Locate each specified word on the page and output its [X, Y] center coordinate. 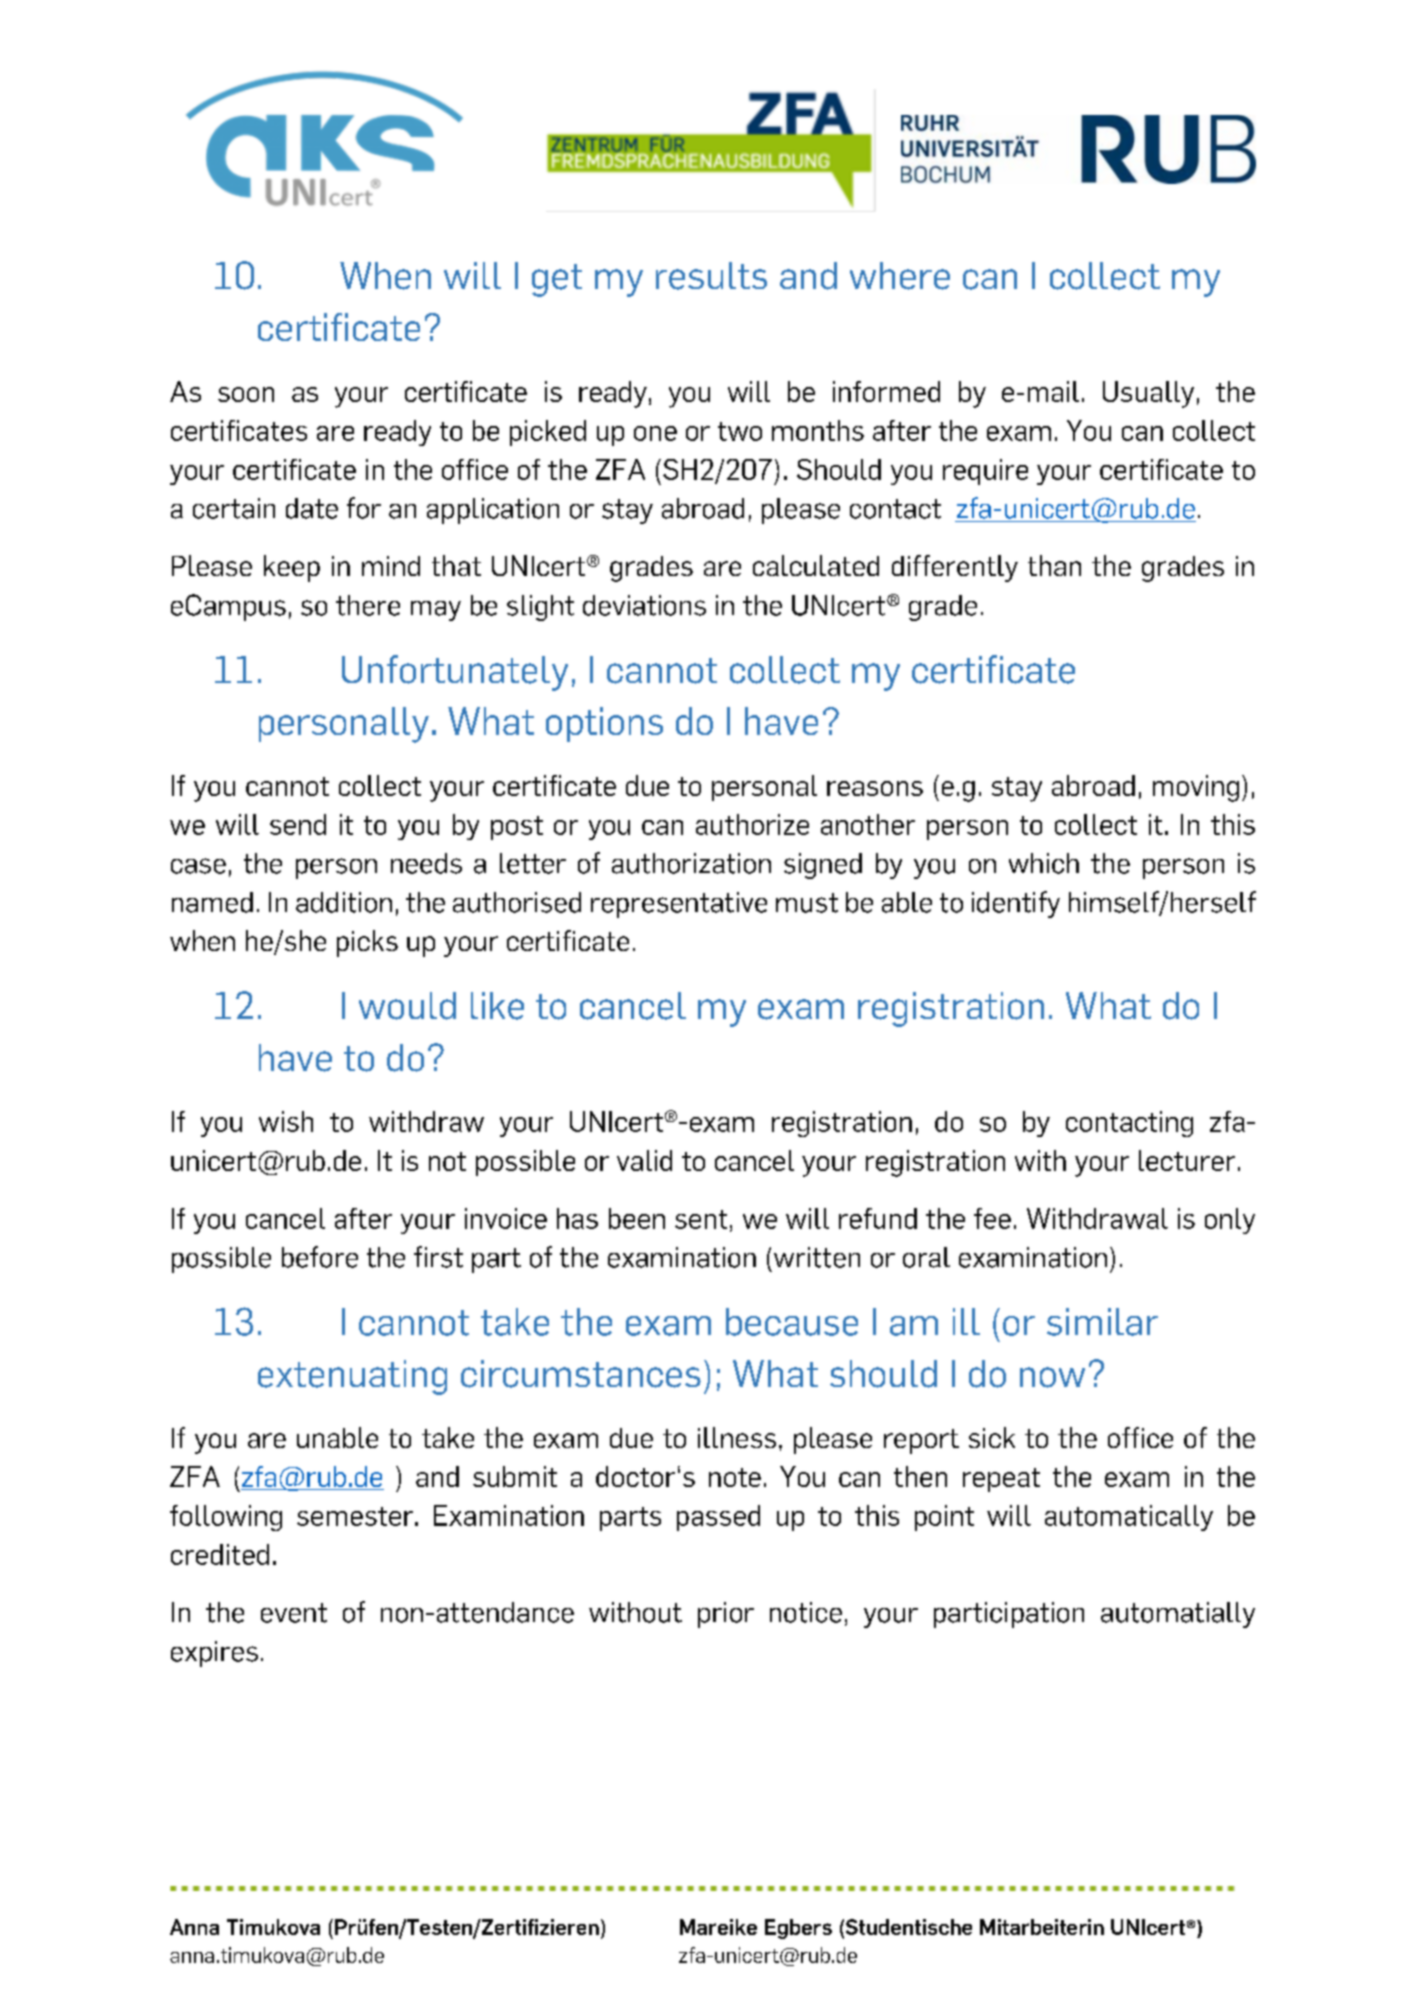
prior [726, 1615]
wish [286, 1121]
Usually [1148, 394]
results [711, 276]
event [294, 1613]
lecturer [1187, 1160]
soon [246, 394]
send [298, 824]
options [604, 724]
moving [1196, 788]
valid [644, 1160]
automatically [1129, 1518]
